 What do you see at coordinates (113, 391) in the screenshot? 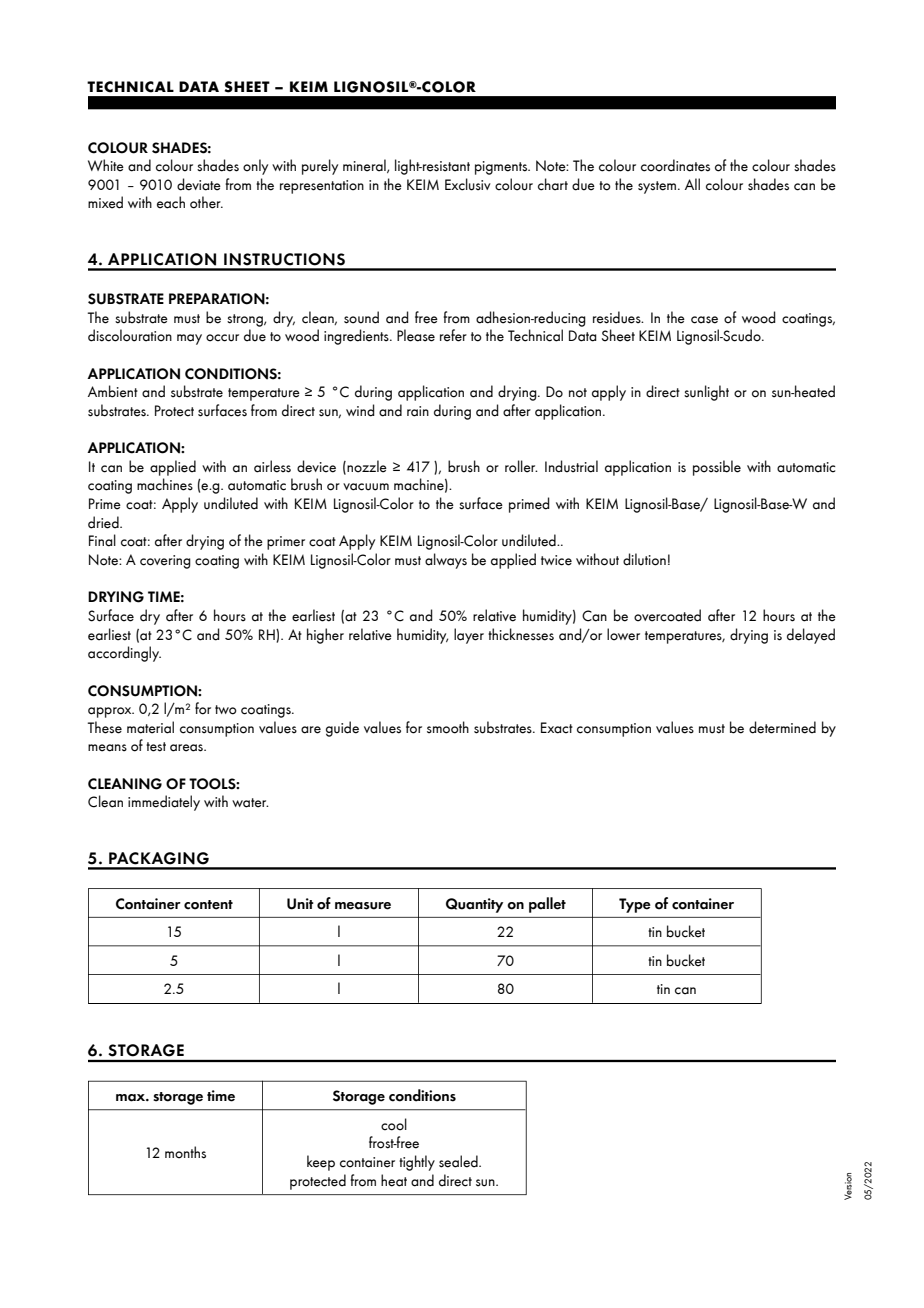
I see `Ambient` at bounding box center [113, 391].
